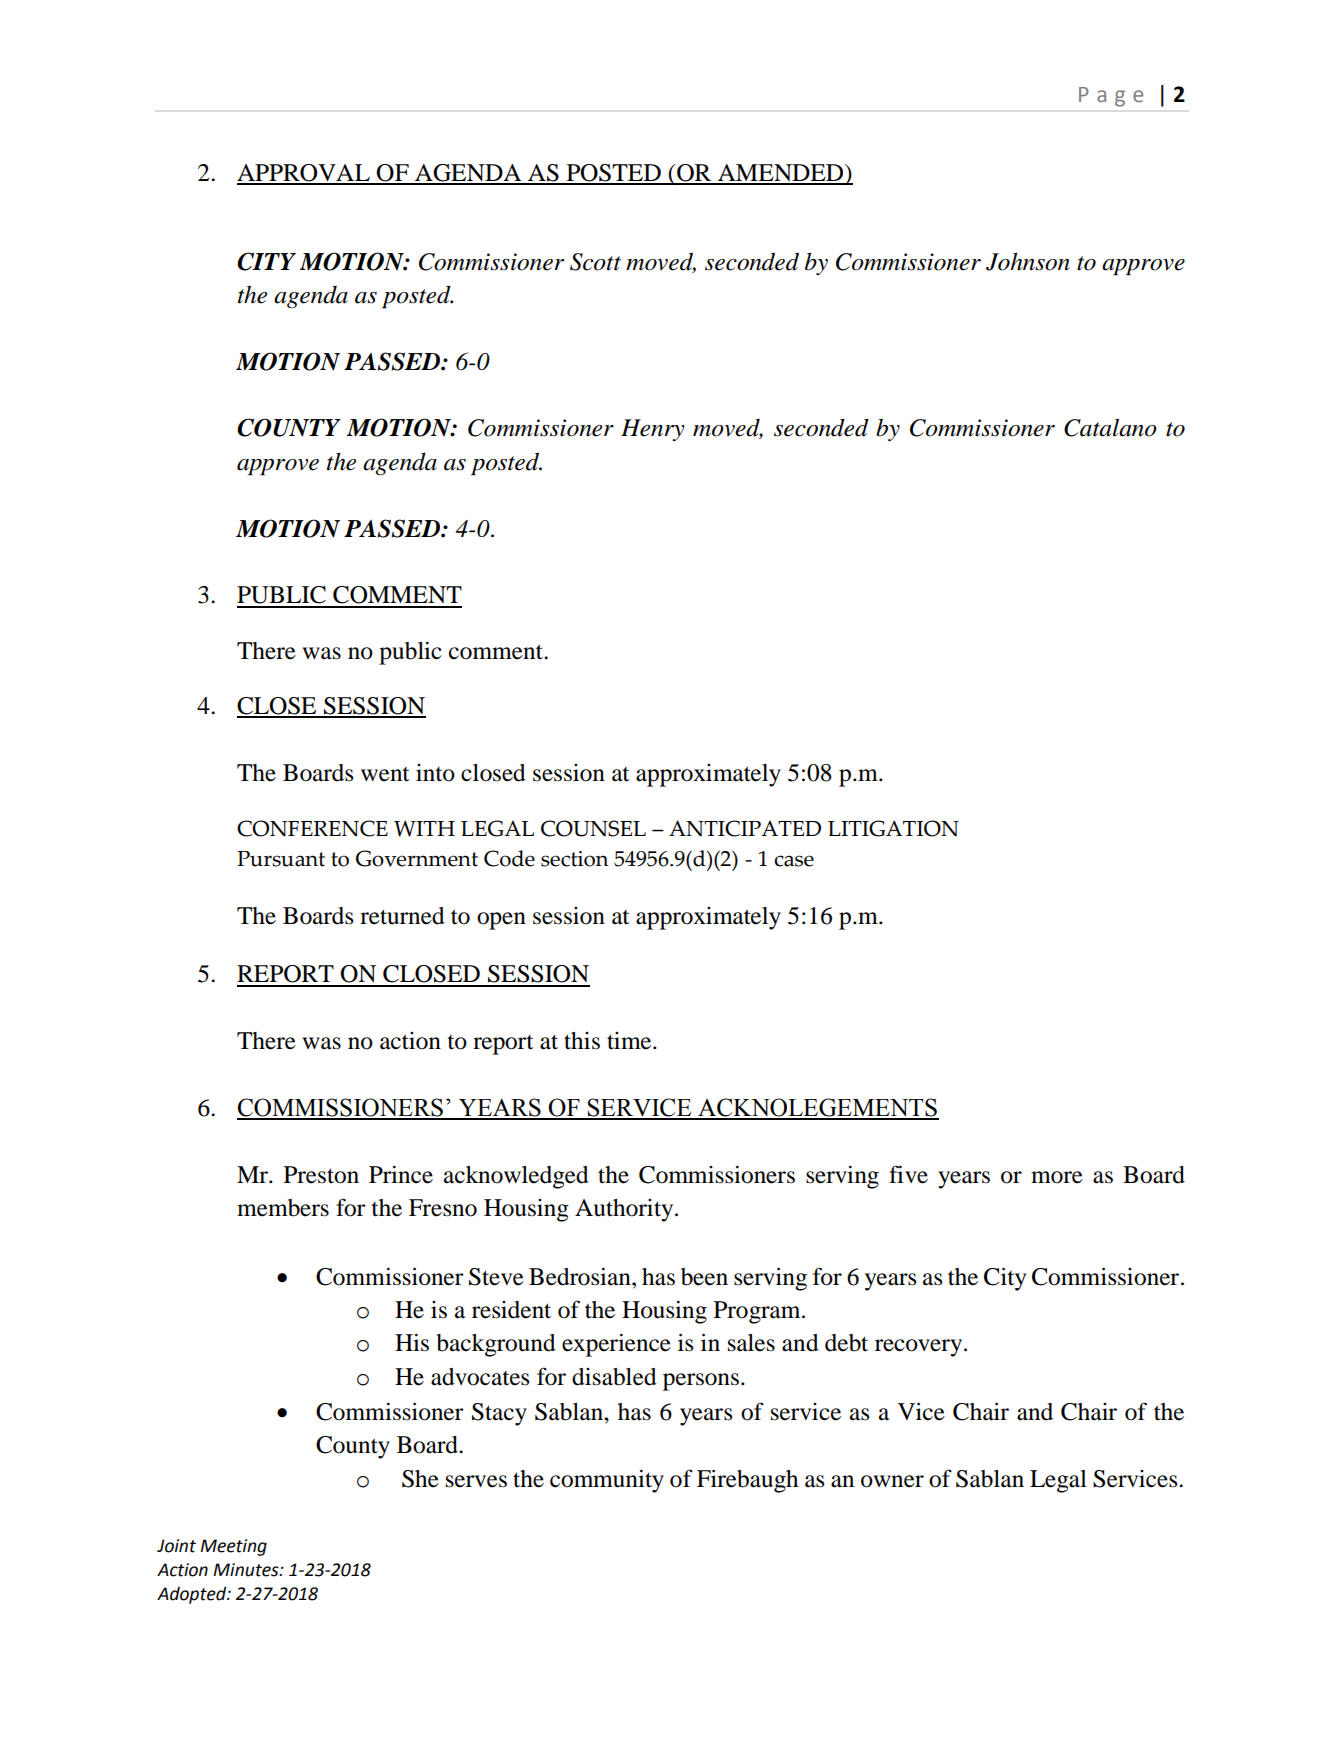  What do you see at coordinates (233, 1547) in the image?
I see `Meeting` at bounding box center [233, 1547].
